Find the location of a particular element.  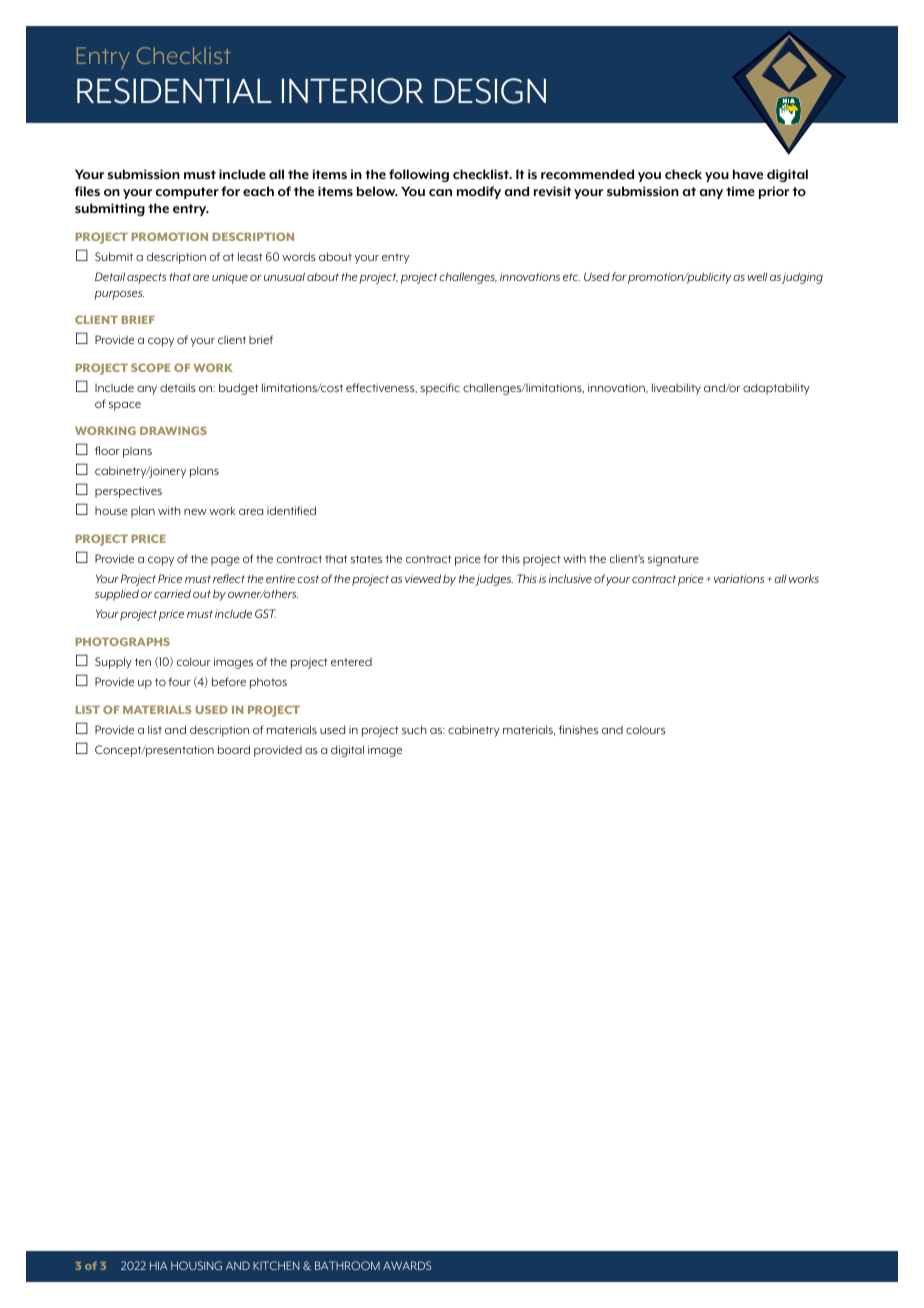

have is located at coordinates (748, 174).
